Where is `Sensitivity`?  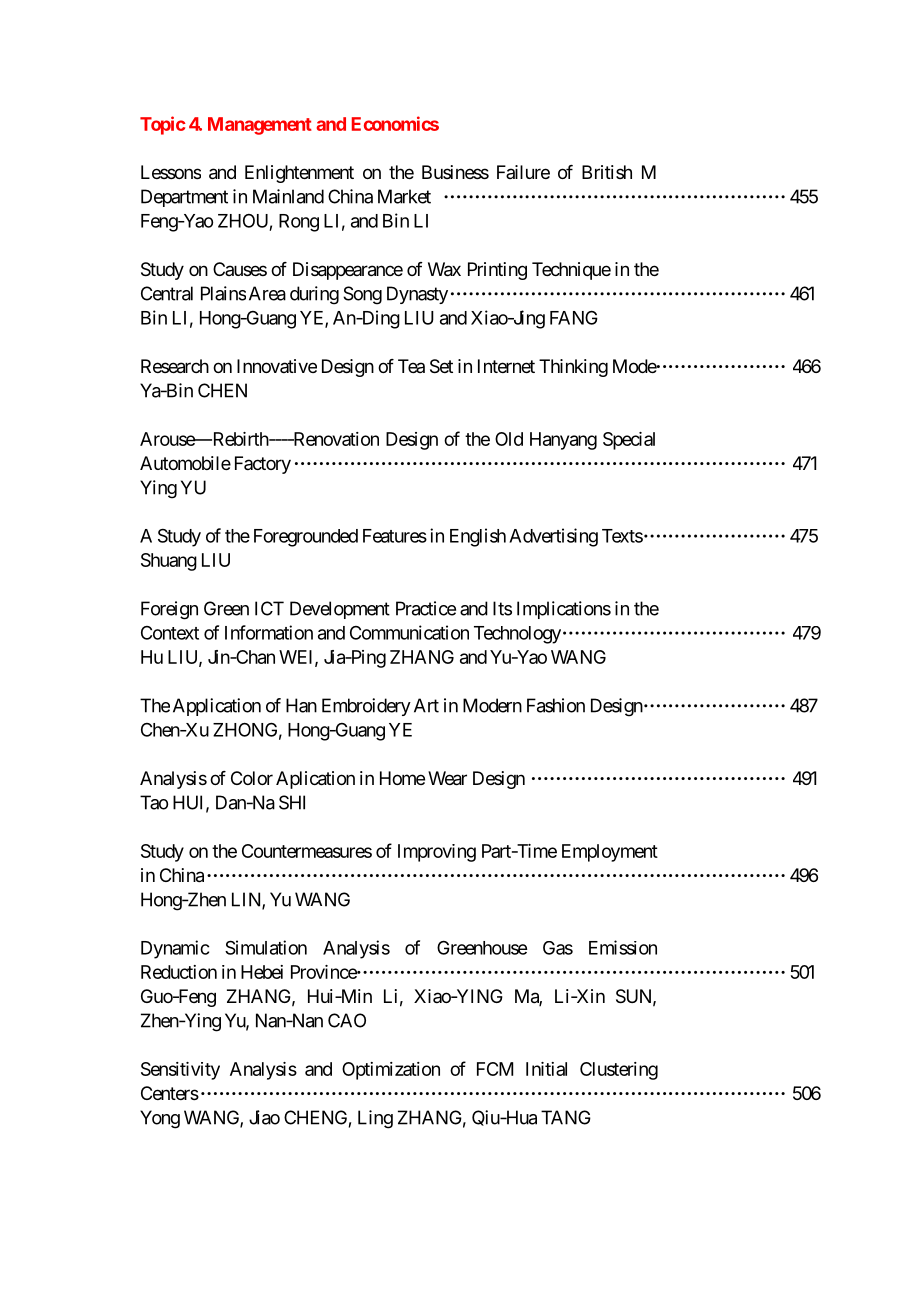
Sensitivity is located at coordinates (180, 1071).
